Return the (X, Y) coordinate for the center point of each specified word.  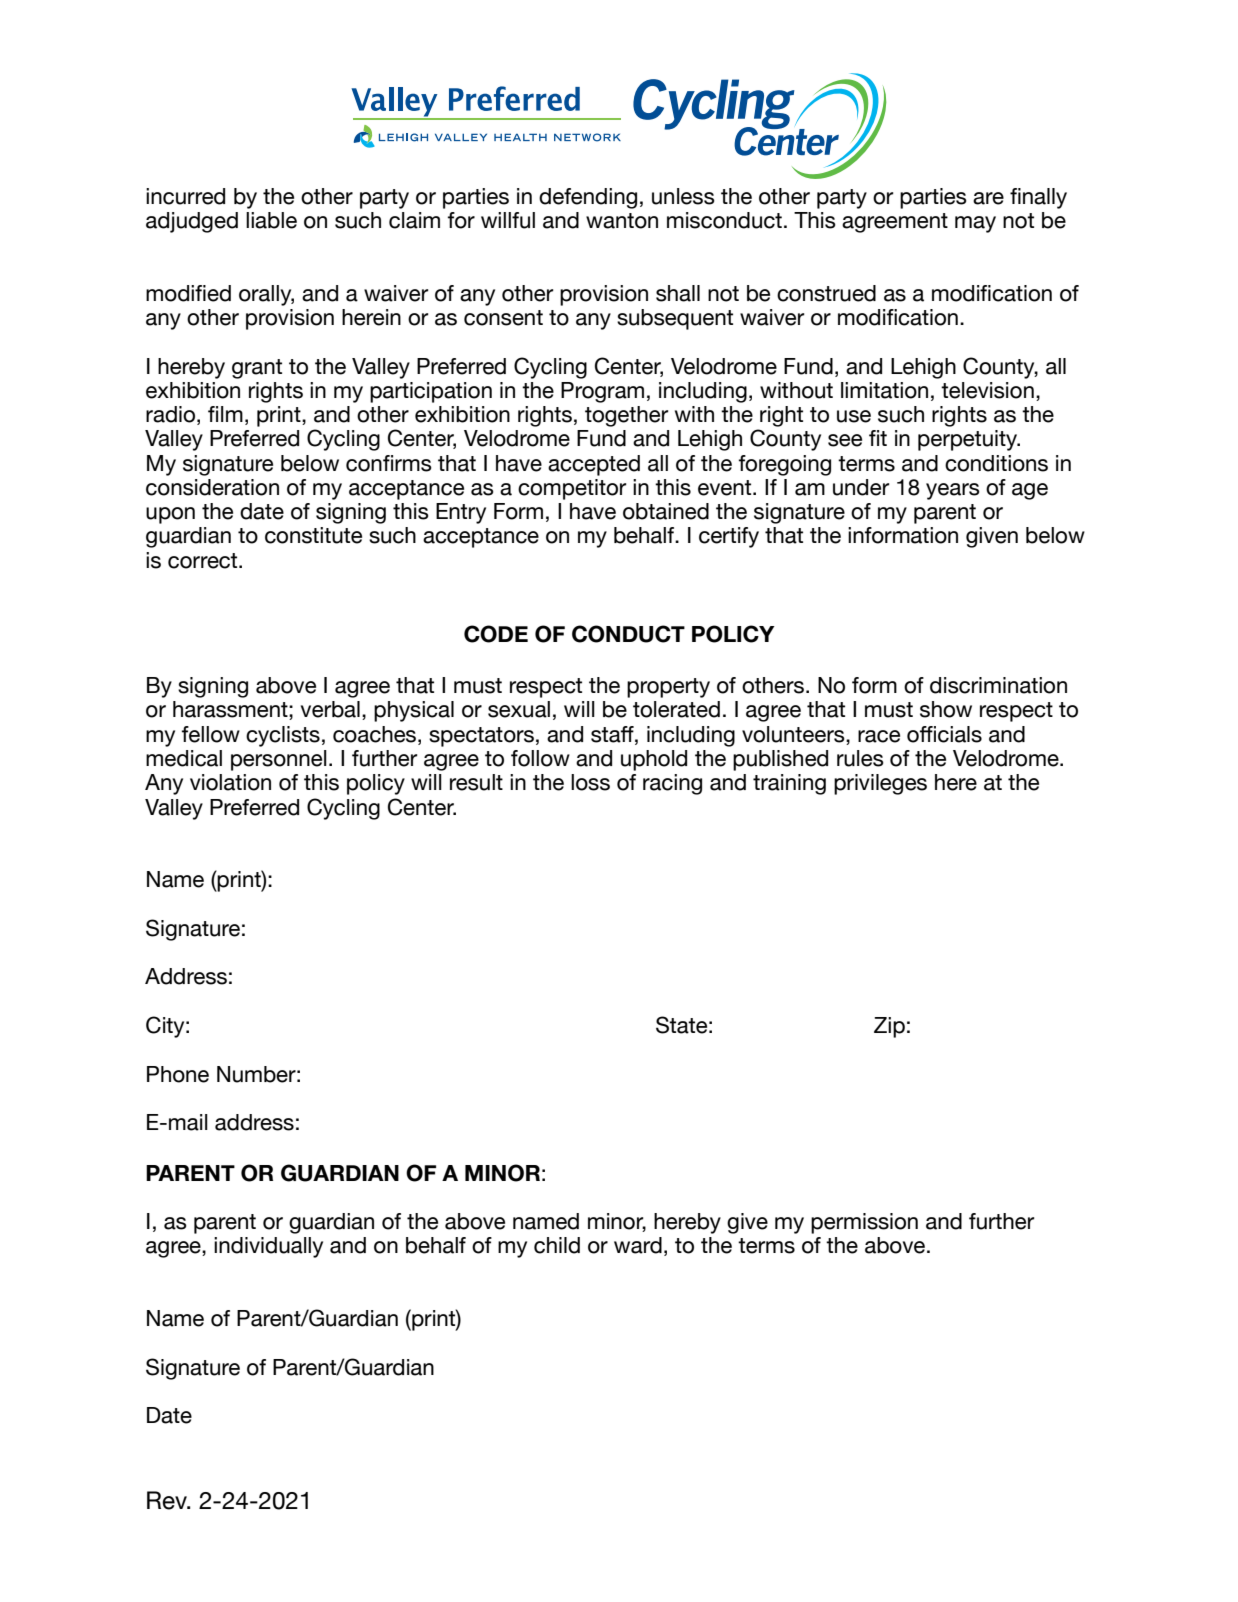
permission (864, 1223)
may (975, 224)
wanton (622, 221)
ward (638, 1245)
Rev (168, 1500)
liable (271, 220)
